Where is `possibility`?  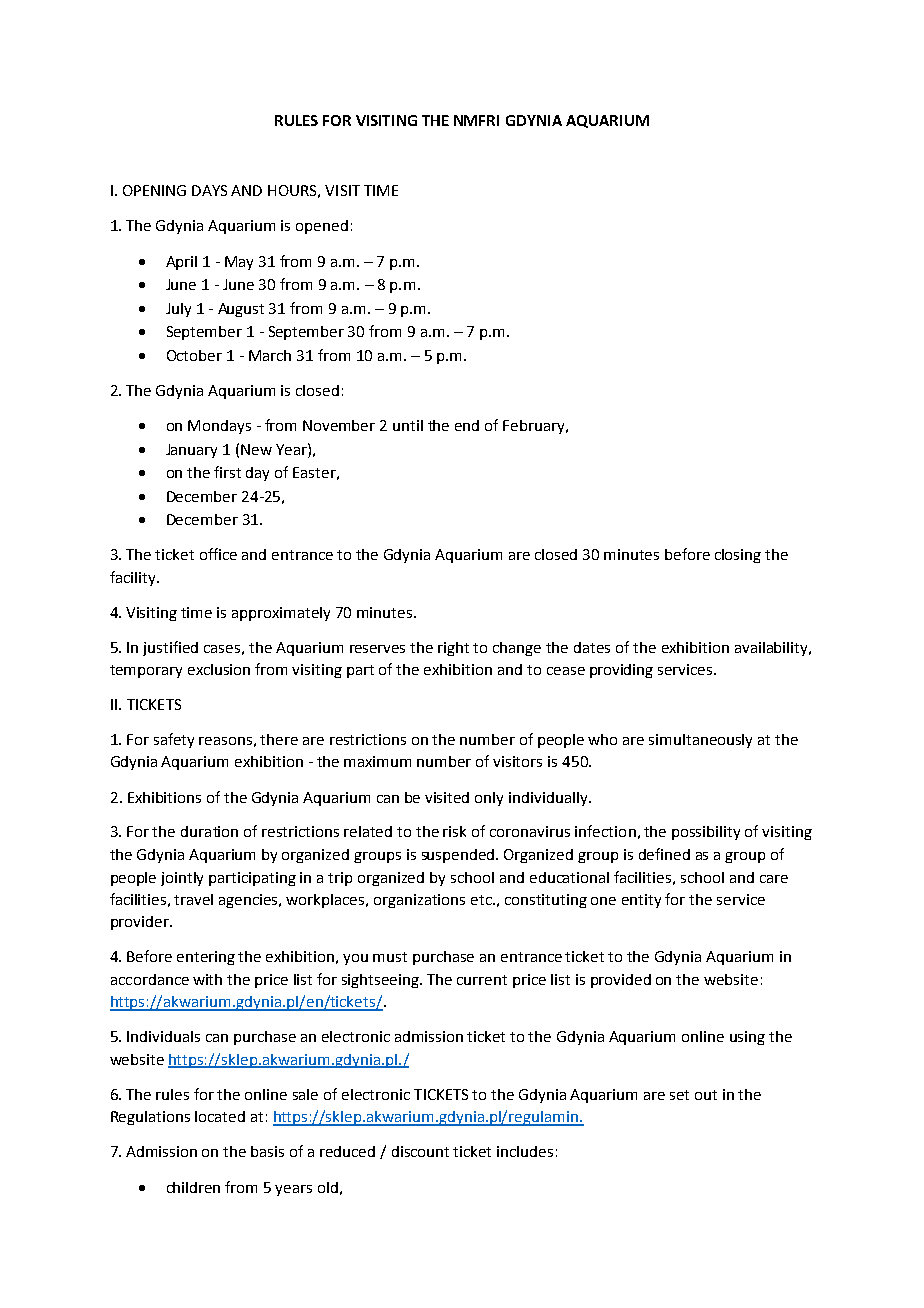 possibility is located at coordinates (706, 833).
